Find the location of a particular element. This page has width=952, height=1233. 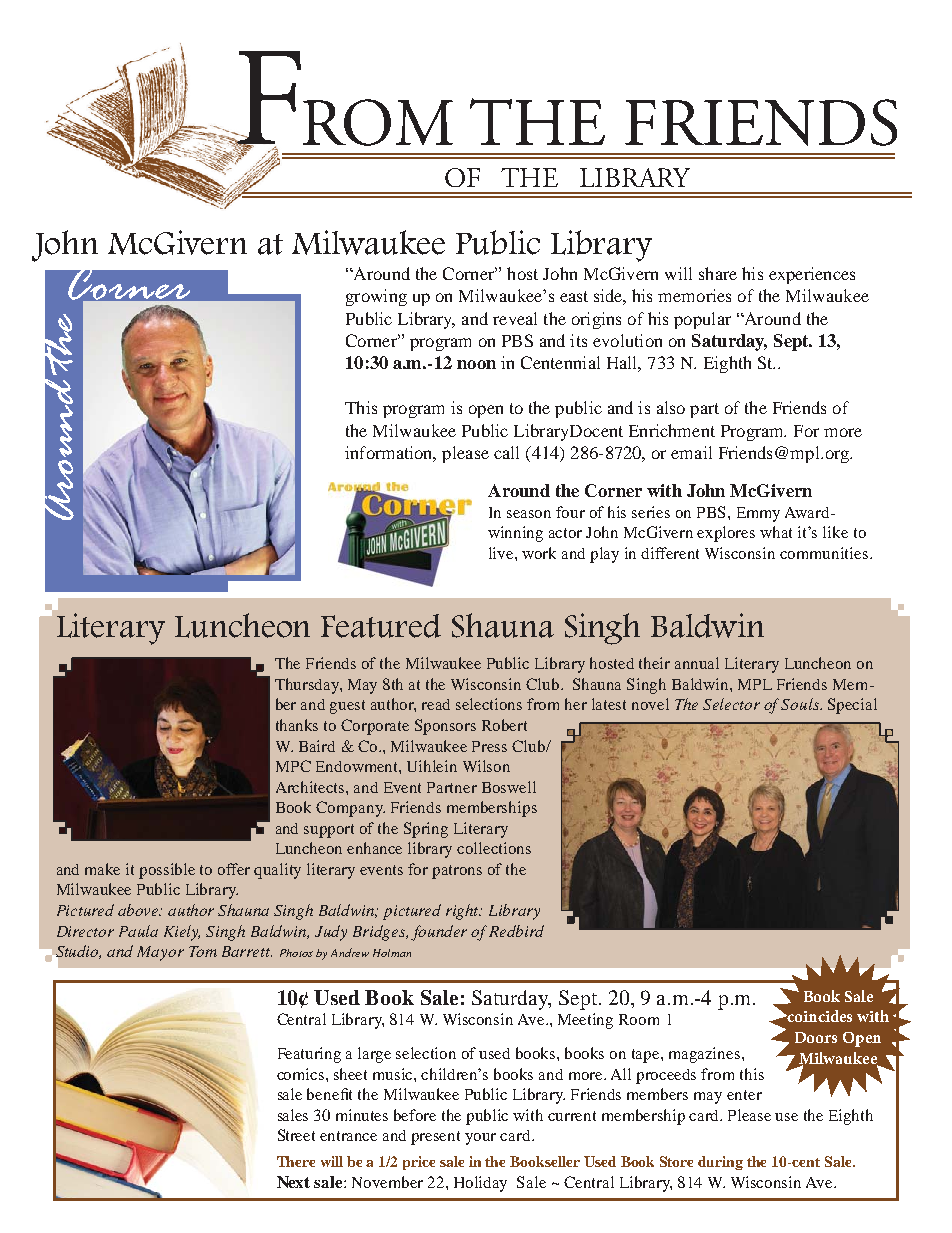

reveal is located at coordinates (515, 318).
